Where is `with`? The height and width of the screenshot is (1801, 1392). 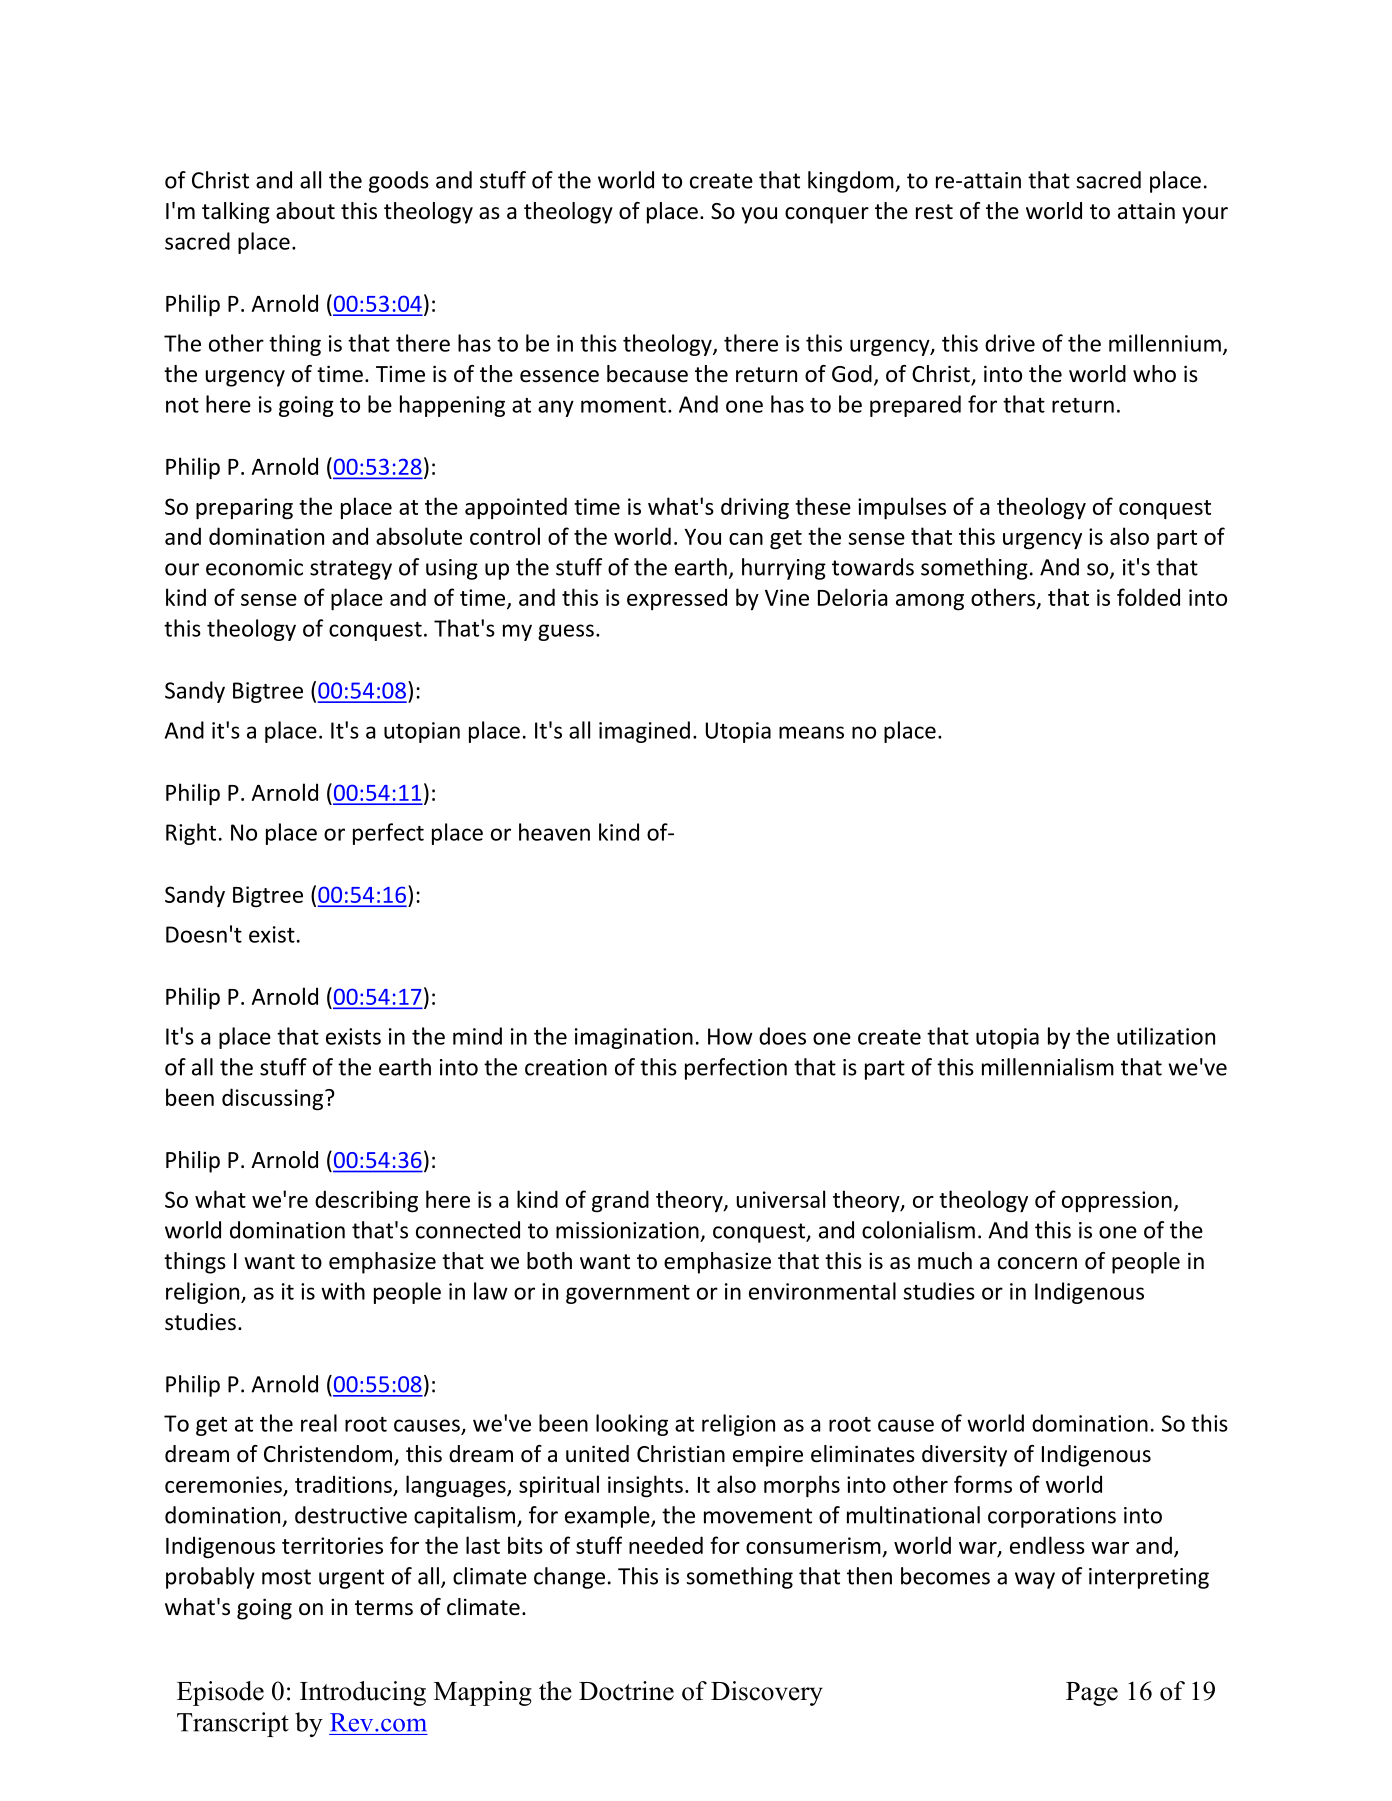
with is located at coordinates (343, 1291).
